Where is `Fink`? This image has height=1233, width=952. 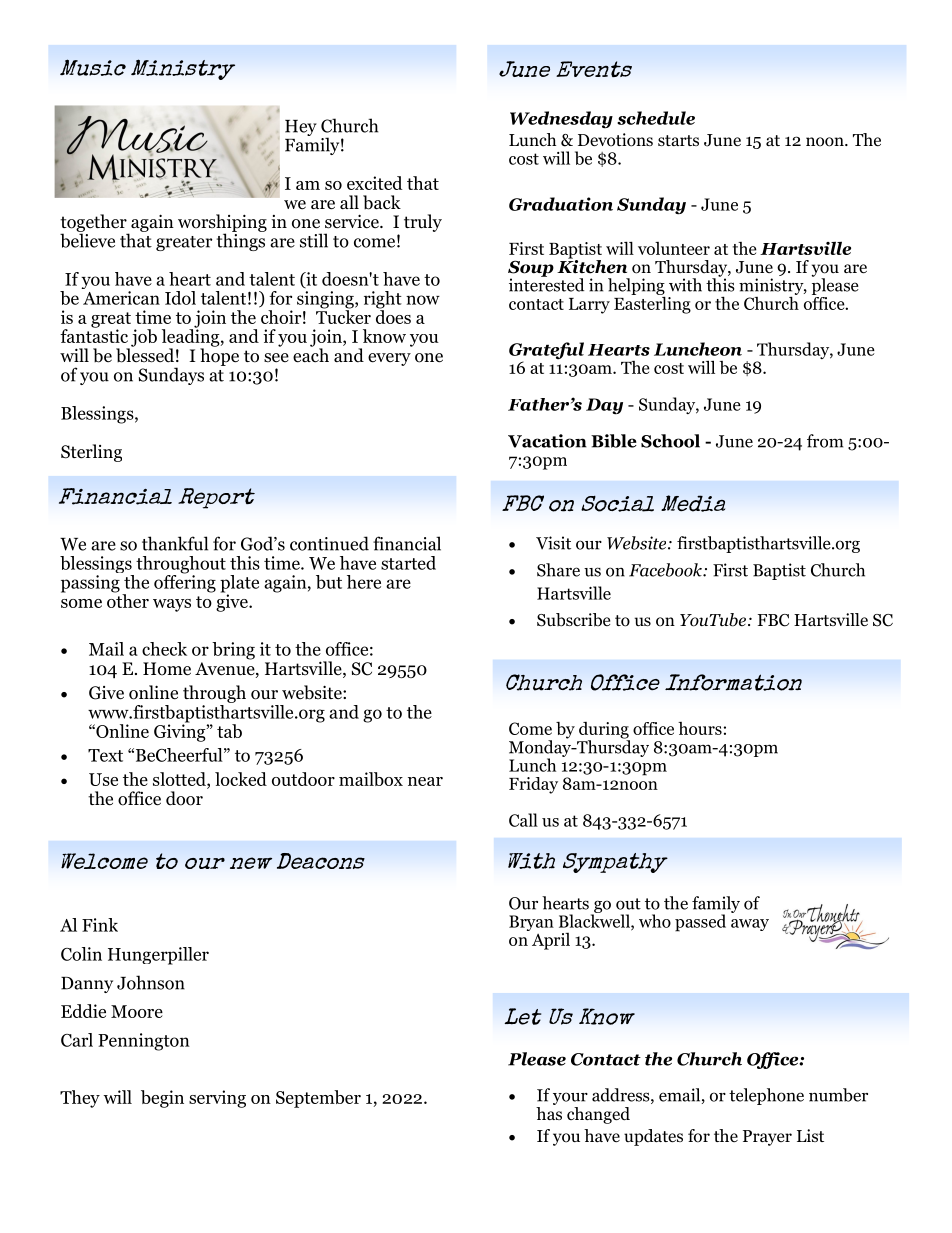 Fink is located at coordinates (100, 925).
